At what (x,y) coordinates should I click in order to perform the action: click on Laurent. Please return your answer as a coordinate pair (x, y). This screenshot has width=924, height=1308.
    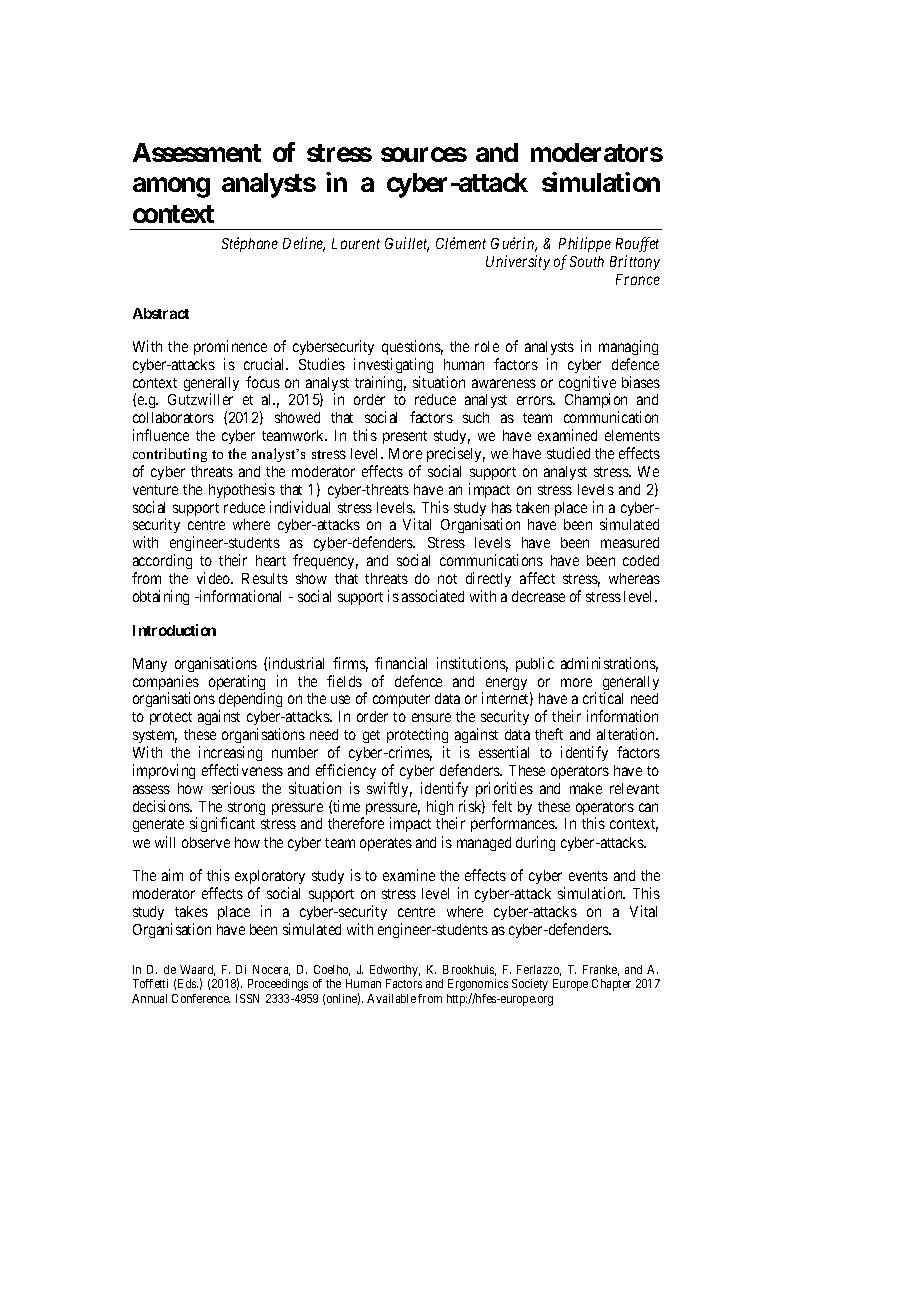
    Looking at the image, I should click on (356, 243).
